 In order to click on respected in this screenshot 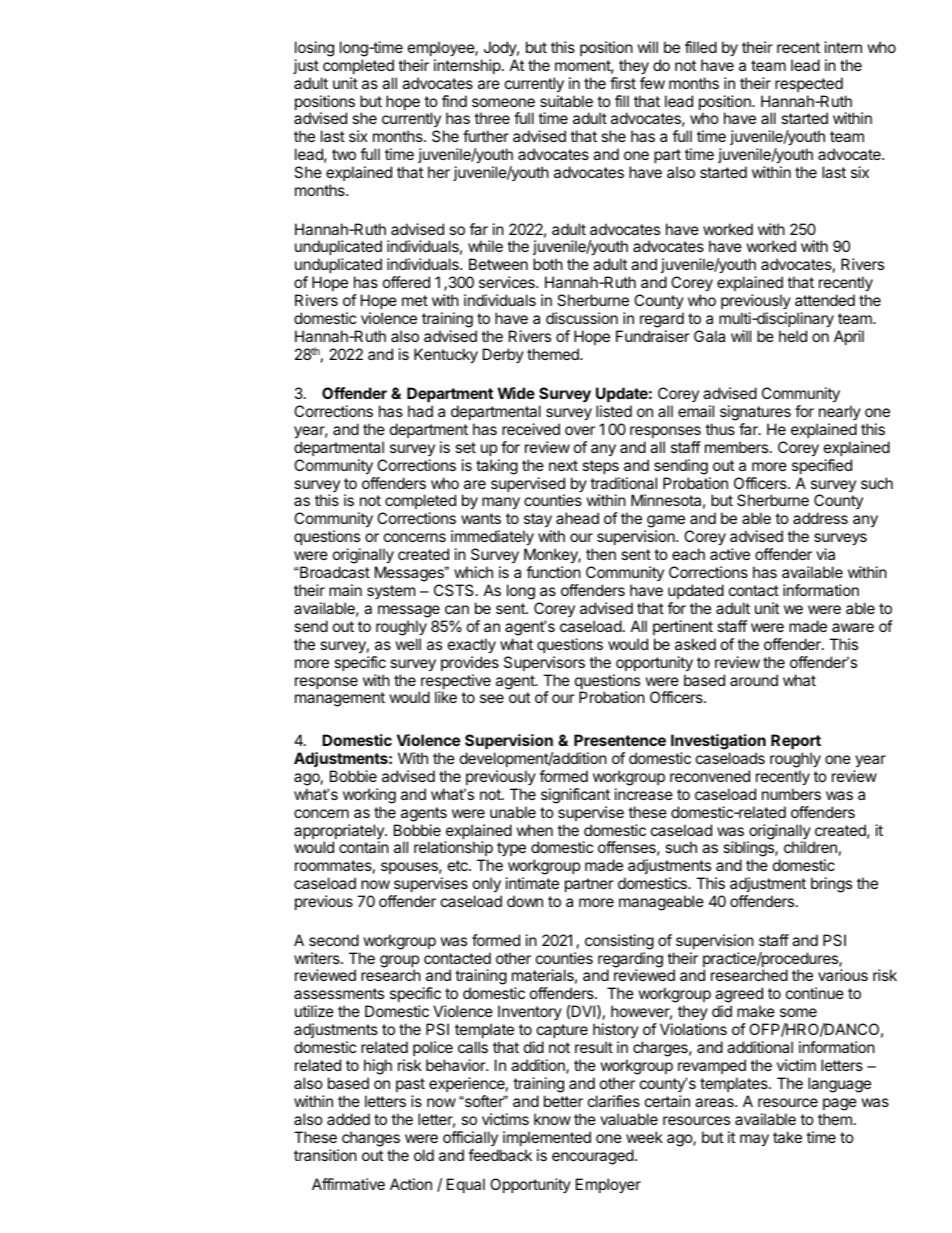, I will do `click(809, 84)`.
